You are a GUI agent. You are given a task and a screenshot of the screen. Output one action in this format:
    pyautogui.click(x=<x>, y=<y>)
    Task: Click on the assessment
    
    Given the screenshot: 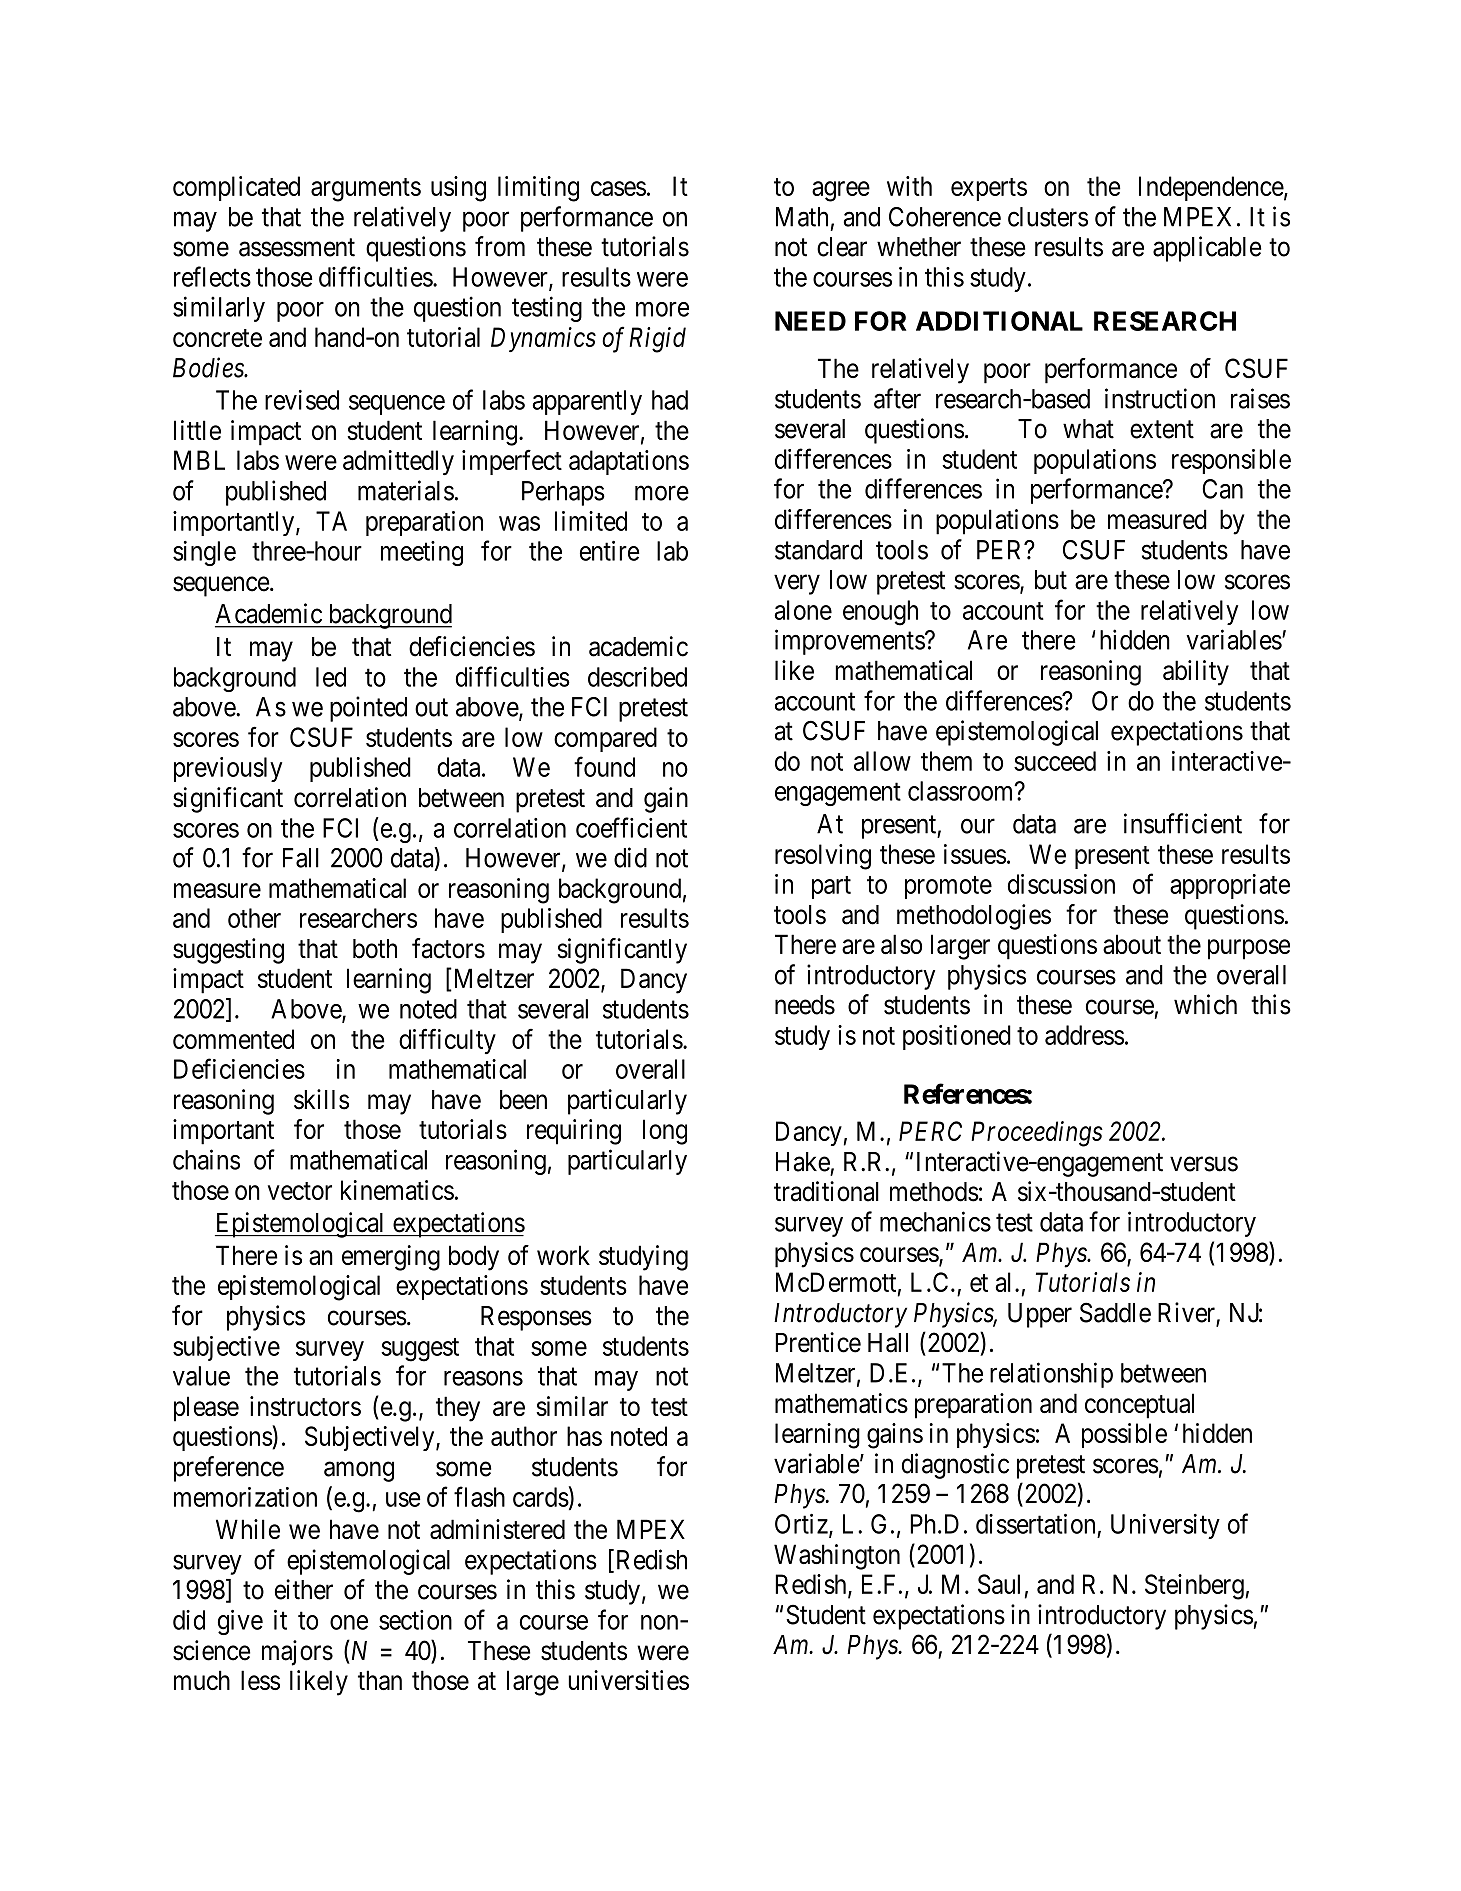 What is the action you would take?
    pyautogui.click(x=297, y=247)
